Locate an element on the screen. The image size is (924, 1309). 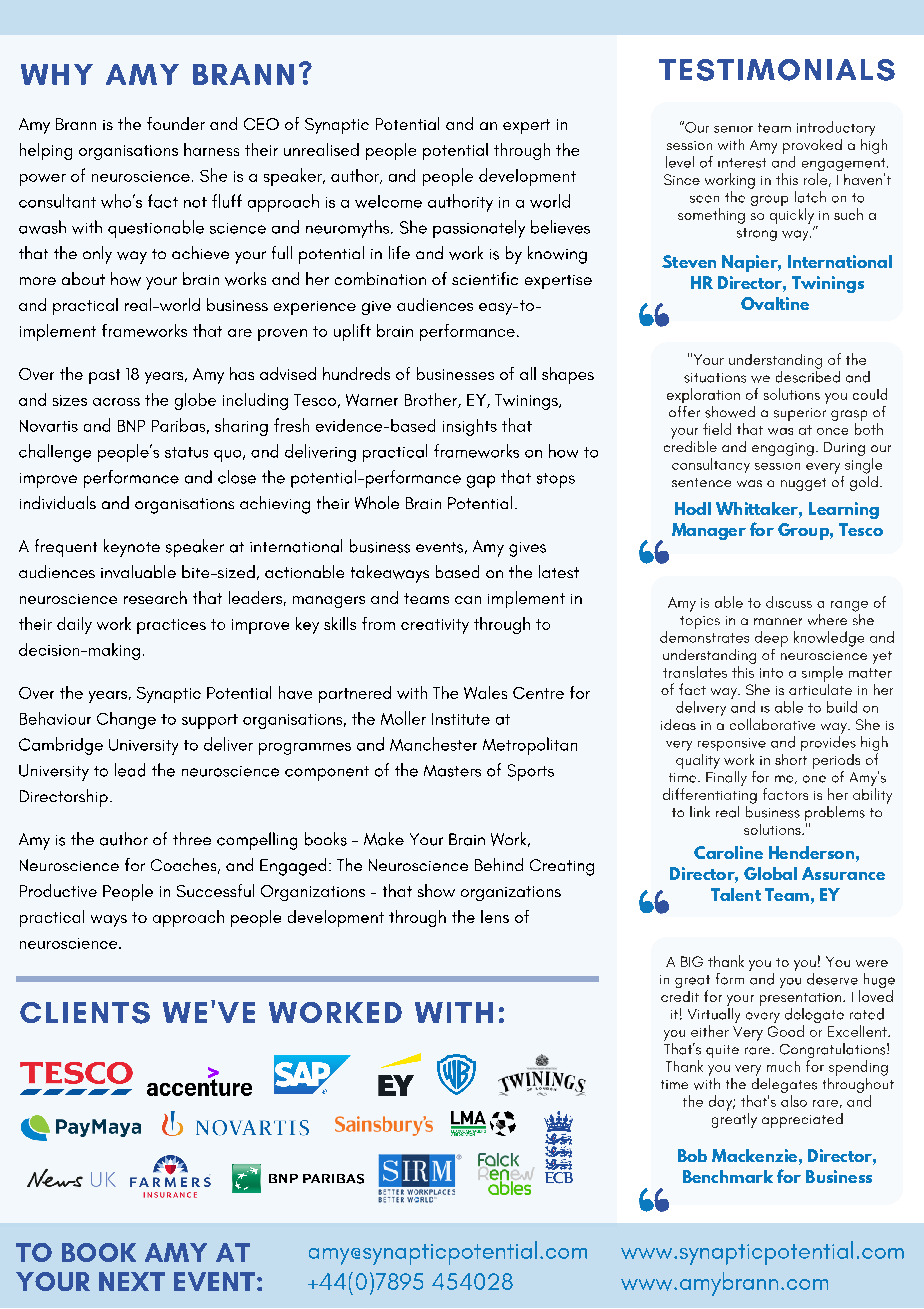
founder is located at coordinates (176, 123).
